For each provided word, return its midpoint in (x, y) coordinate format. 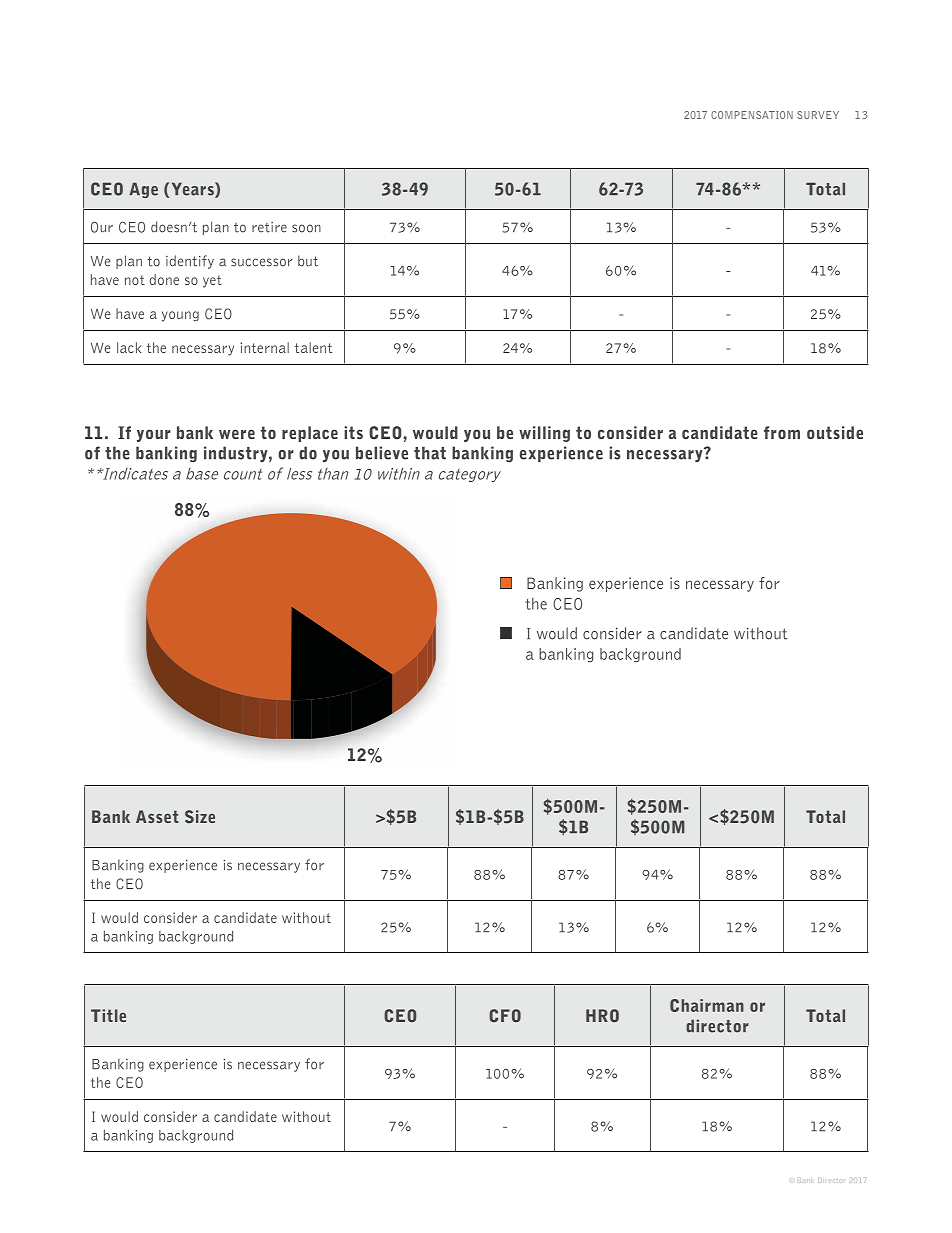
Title (108, 1015)
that (430, 453)
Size (200, 817)
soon (306, 228)
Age (143, 190)
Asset (157, 816)
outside (835, 432)
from (782, 432)
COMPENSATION (752, 115)
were (237, 434)
